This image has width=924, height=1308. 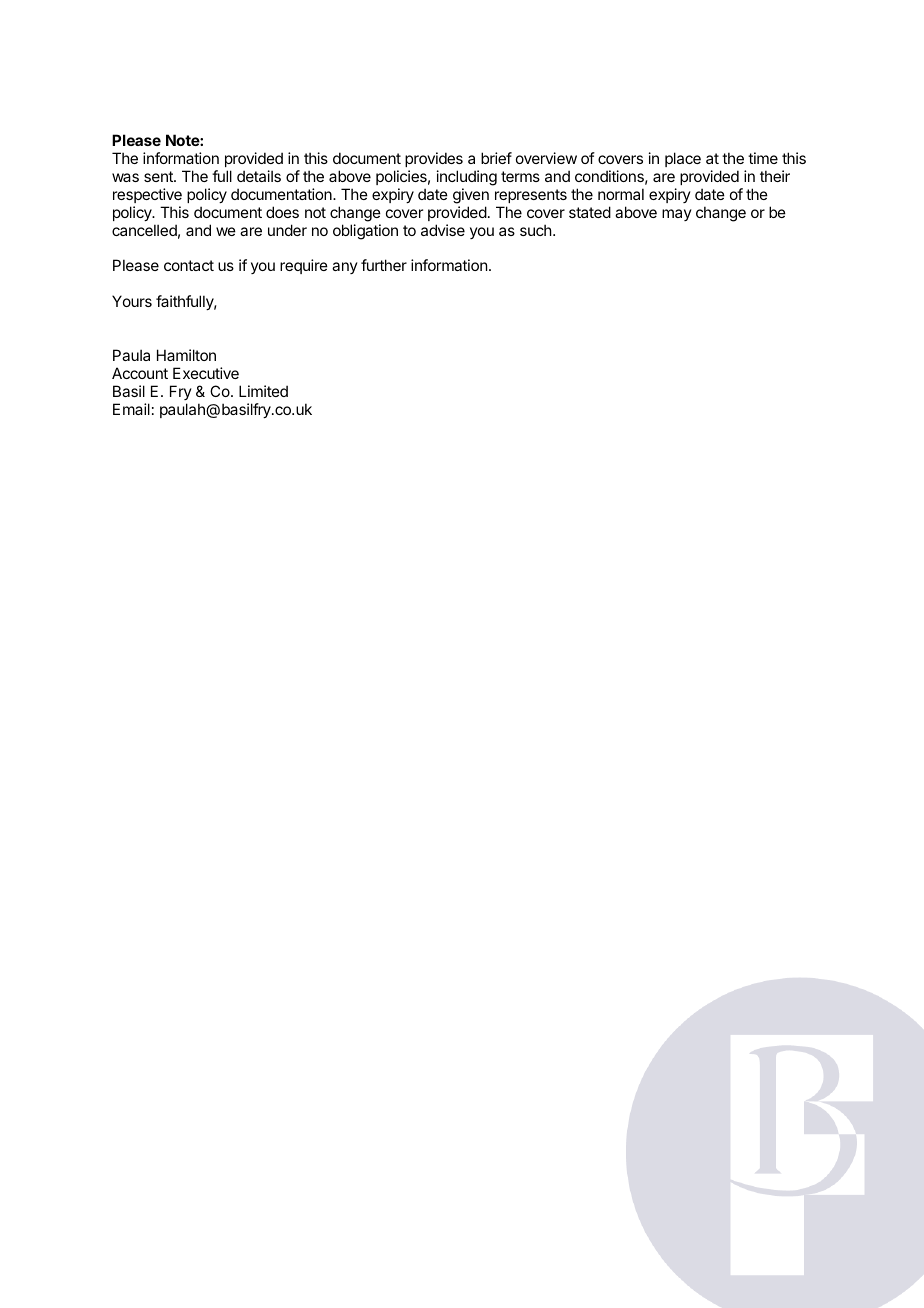 What do you see at coordinates (434, 159) in the image?
I see `provides` at bounding box center [434, 159].
